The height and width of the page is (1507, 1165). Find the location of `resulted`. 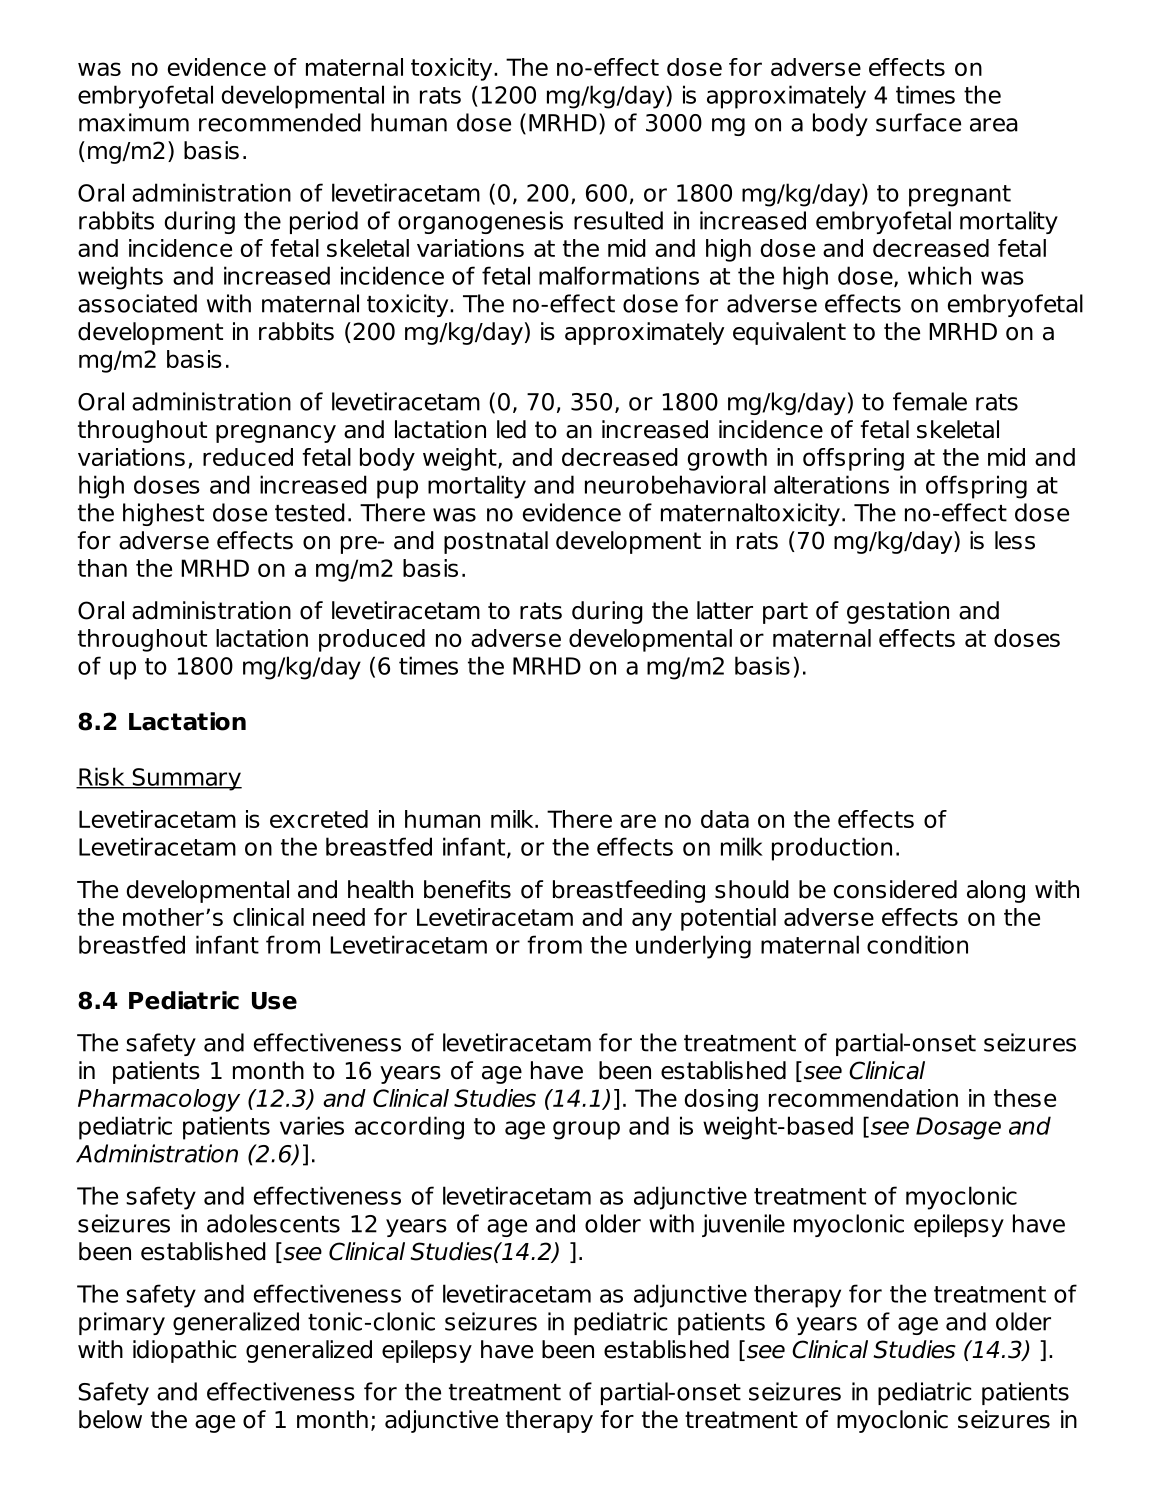

resulted is located at coordinates (618, 220).
